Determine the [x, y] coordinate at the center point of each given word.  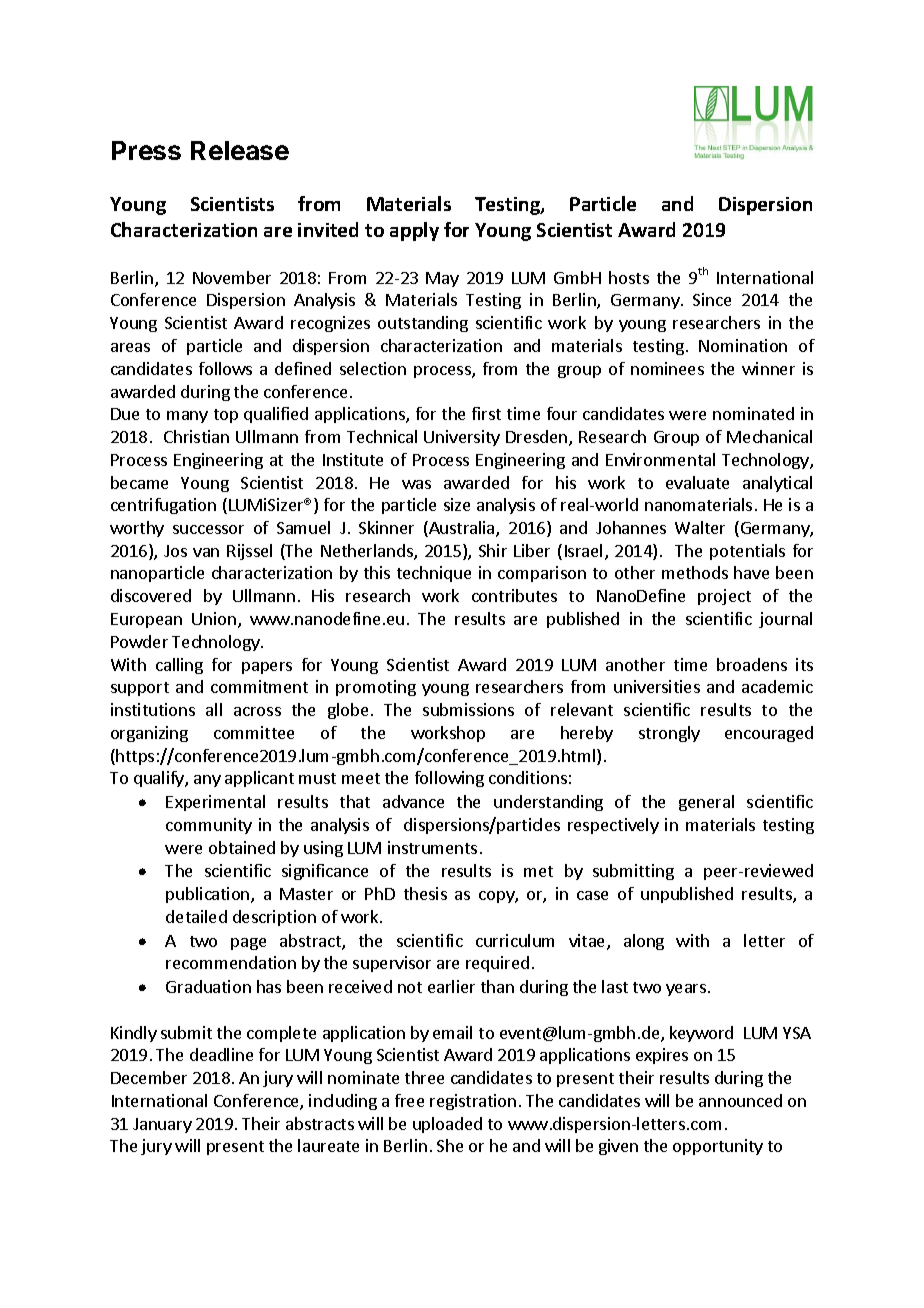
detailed [196, 916]
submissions [468, 709]
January [162, 1125]
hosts [629, 277]
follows [225, 368]
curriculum [515, 940]
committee [254, 732]
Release [240, 150]
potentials [747, 552]
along [644, 942]
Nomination [743, 345]
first [486, 413]
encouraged [769, 734]
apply [414, 231]
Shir [493, 550]
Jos [175, 551]
